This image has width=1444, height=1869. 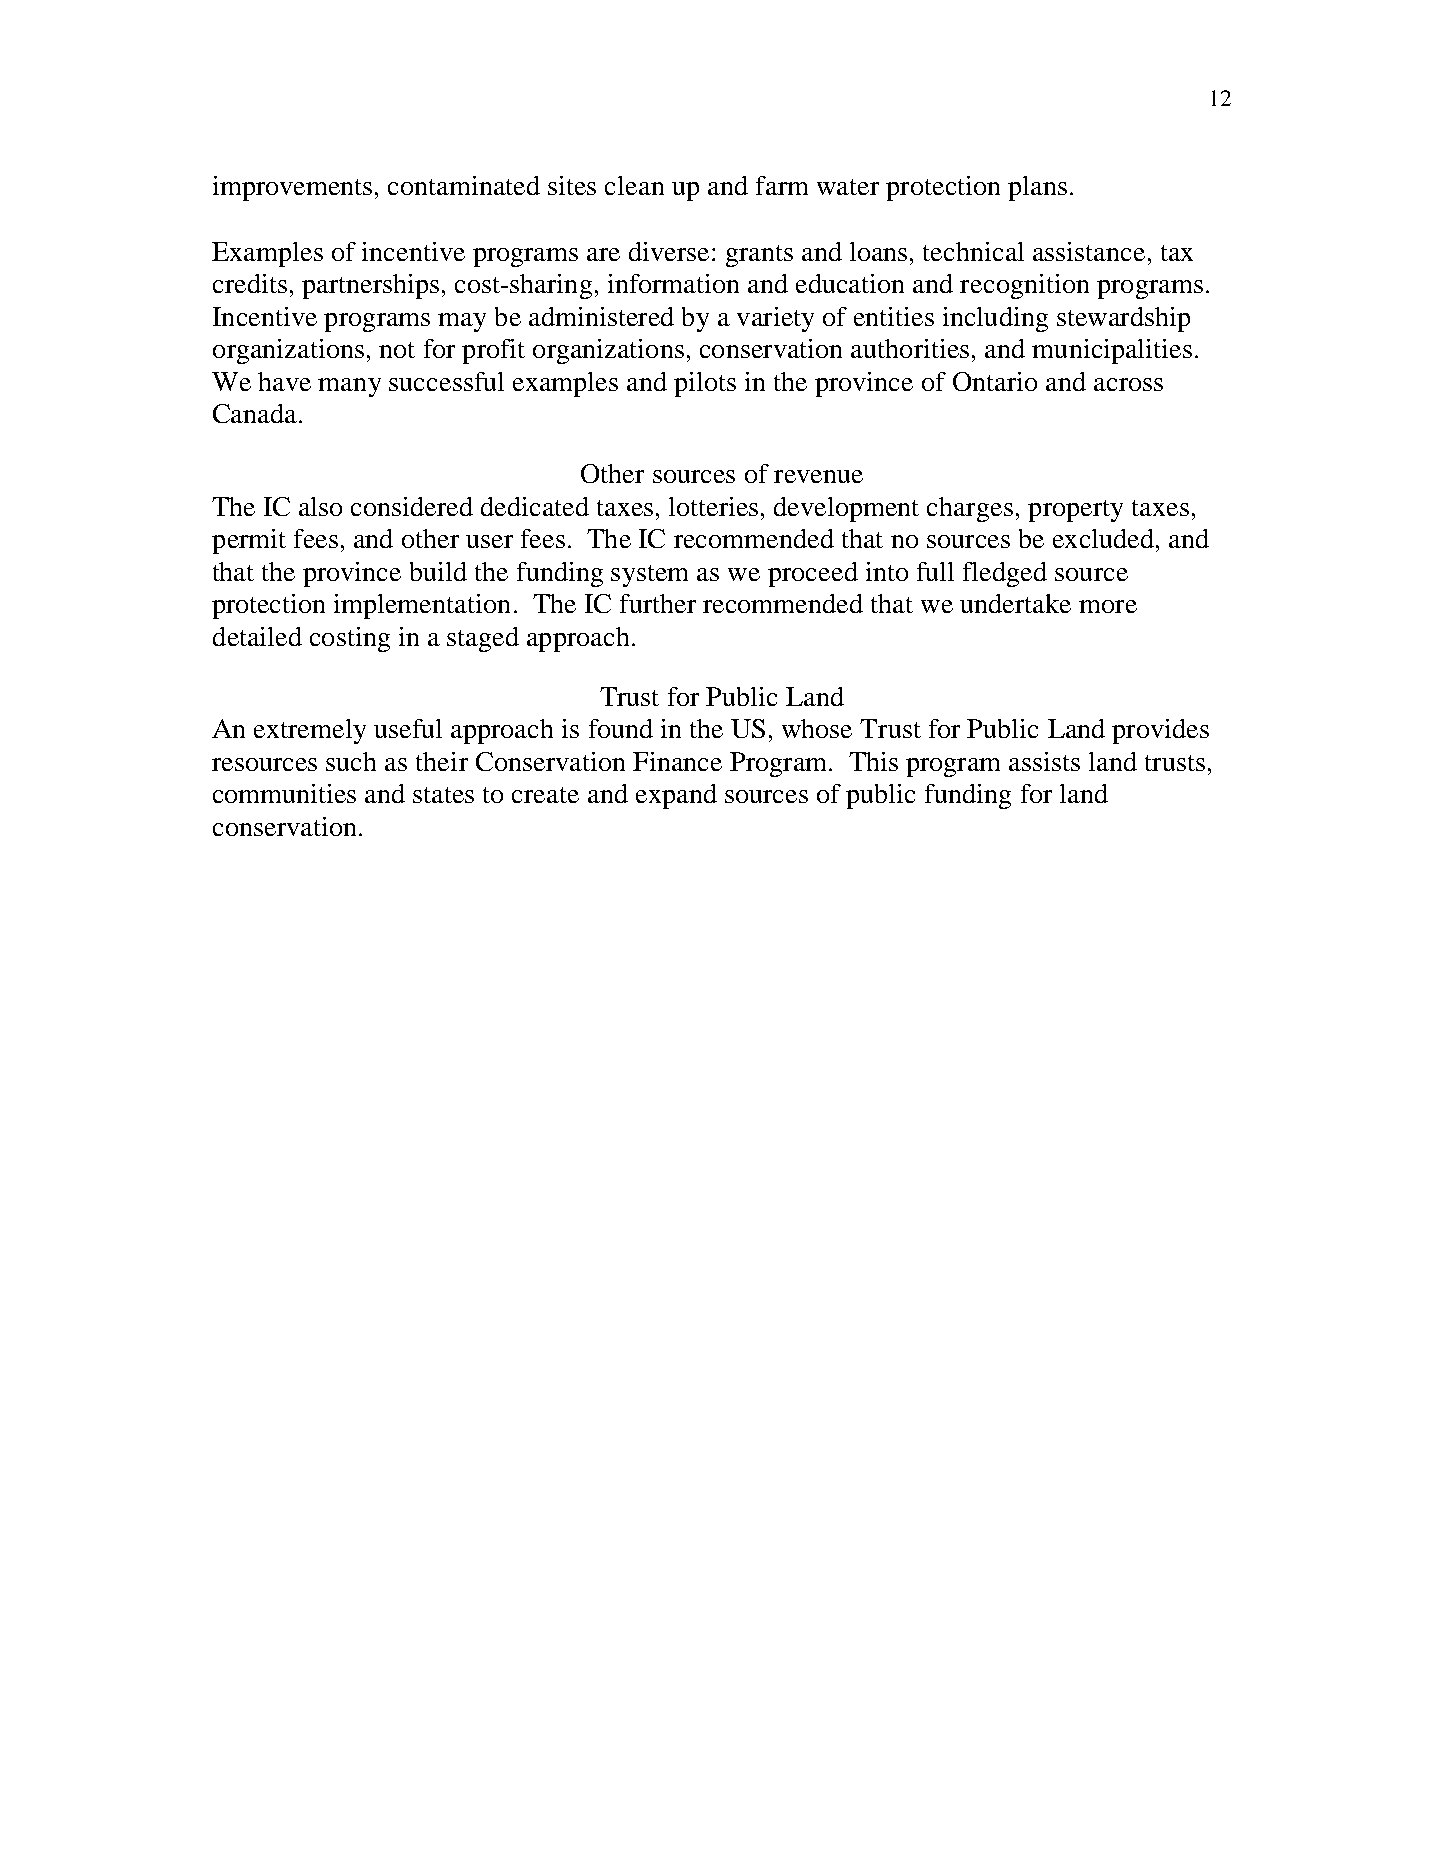 What do you see at coordinates (634, 185) in the image?
I see `clean` at bounding box center [634, 185].
